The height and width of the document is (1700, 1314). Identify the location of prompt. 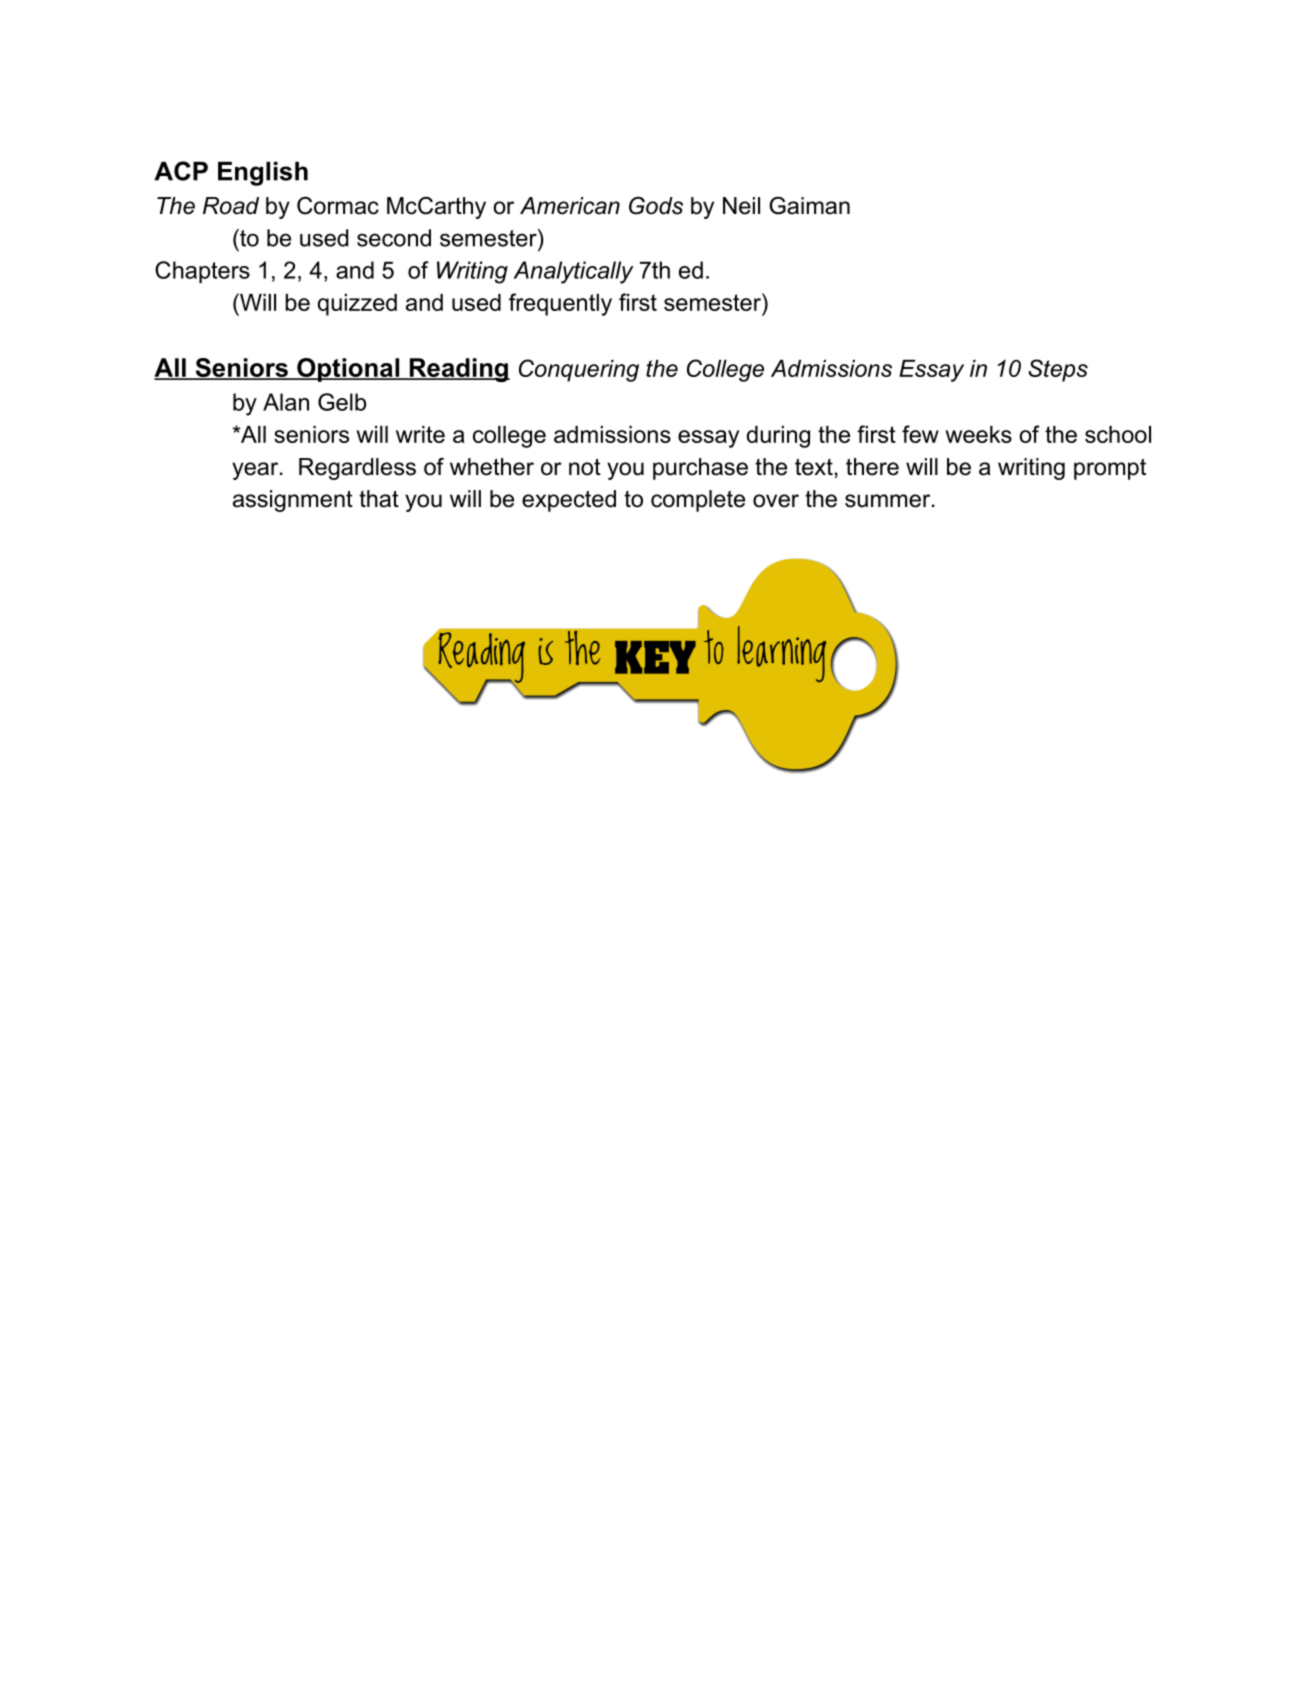
(1110, 469).
